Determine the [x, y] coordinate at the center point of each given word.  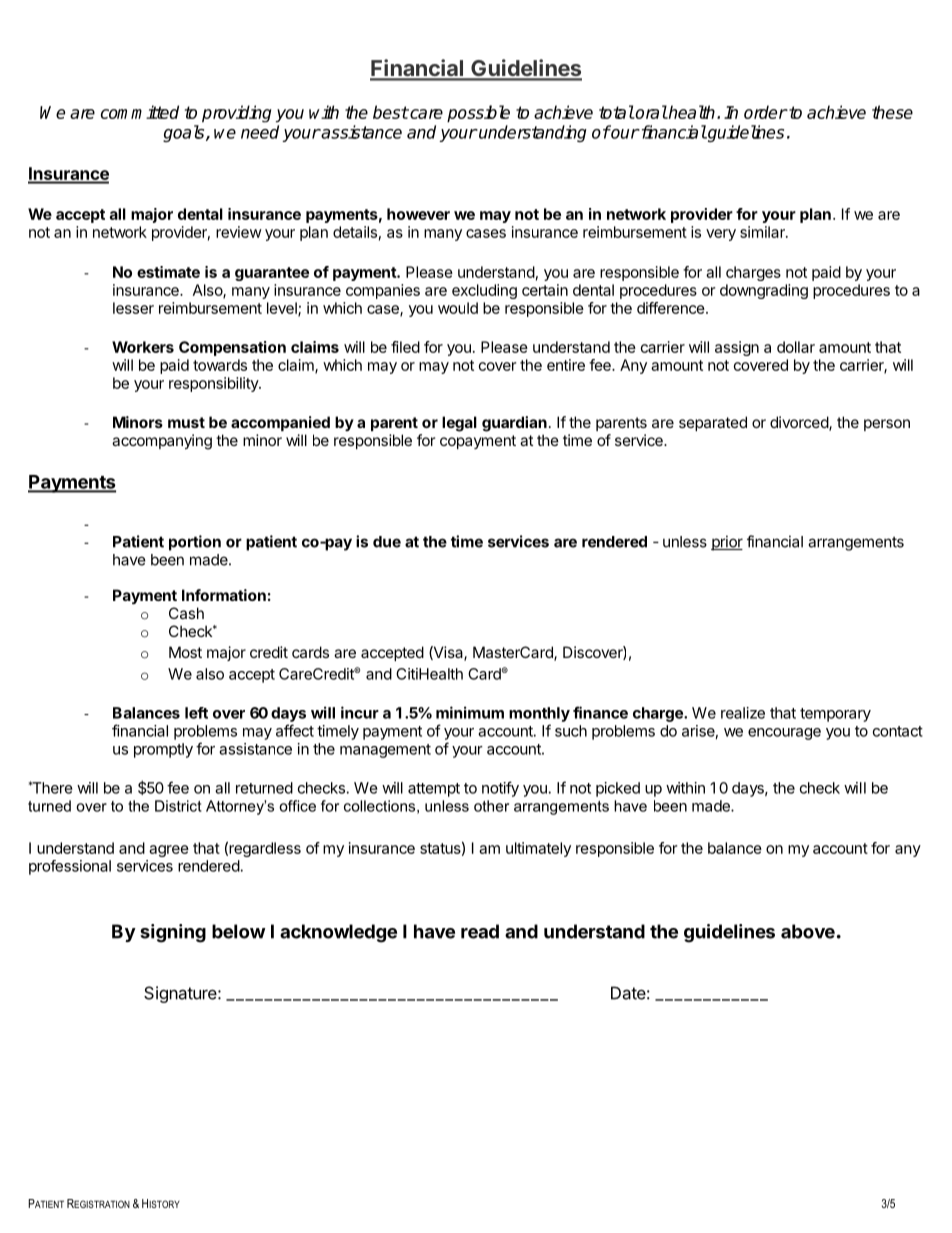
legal [459, 424]
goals [185, 133]
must [186, 422]
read [480, 931]
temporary [835, 715]
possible [478, 113]
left [196, 713]
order [765, 112]
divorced [800, 423]
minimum [470, 712]
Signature [181, 994]
